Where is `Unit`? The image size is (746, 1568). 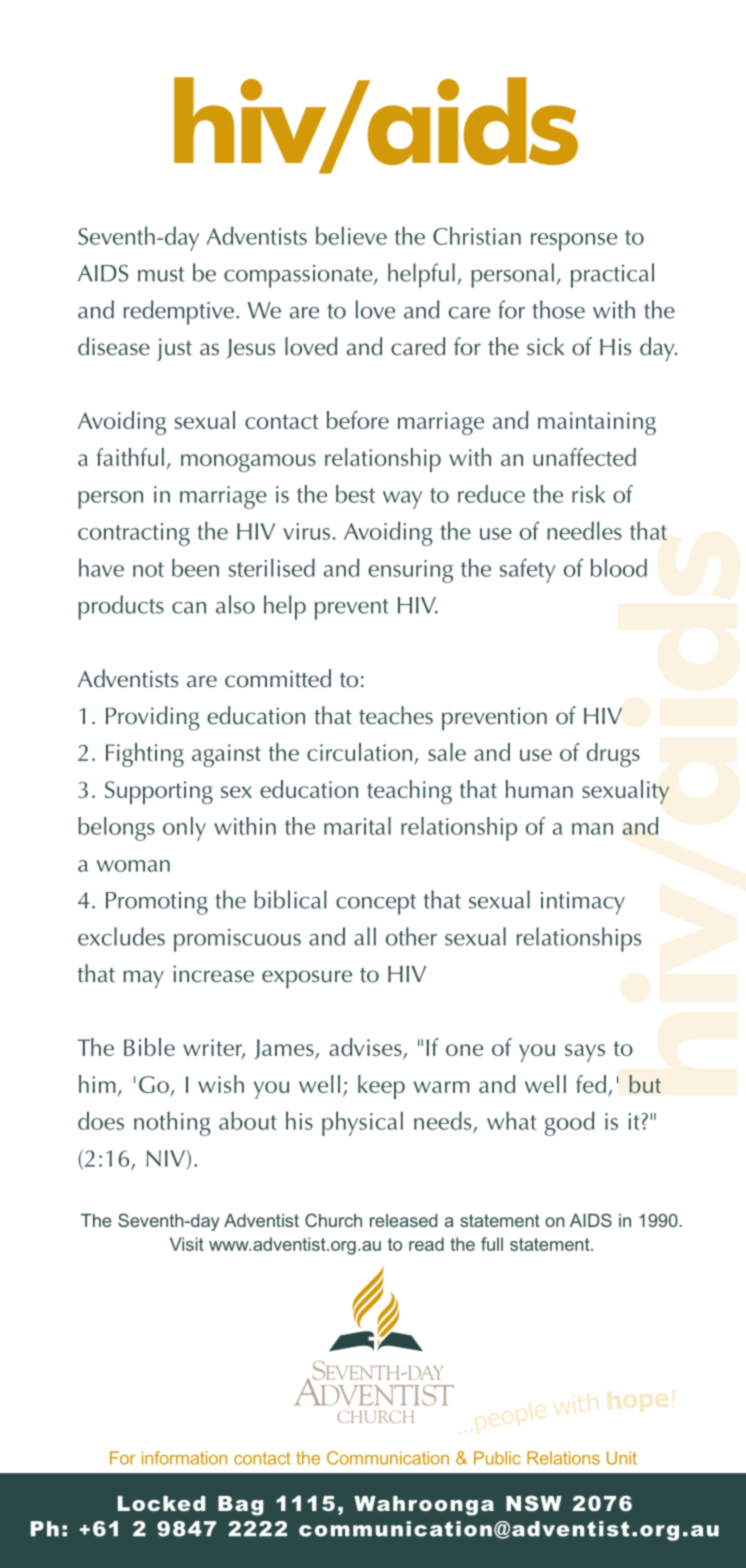 Unit is located at coordinates (622, 1458).
